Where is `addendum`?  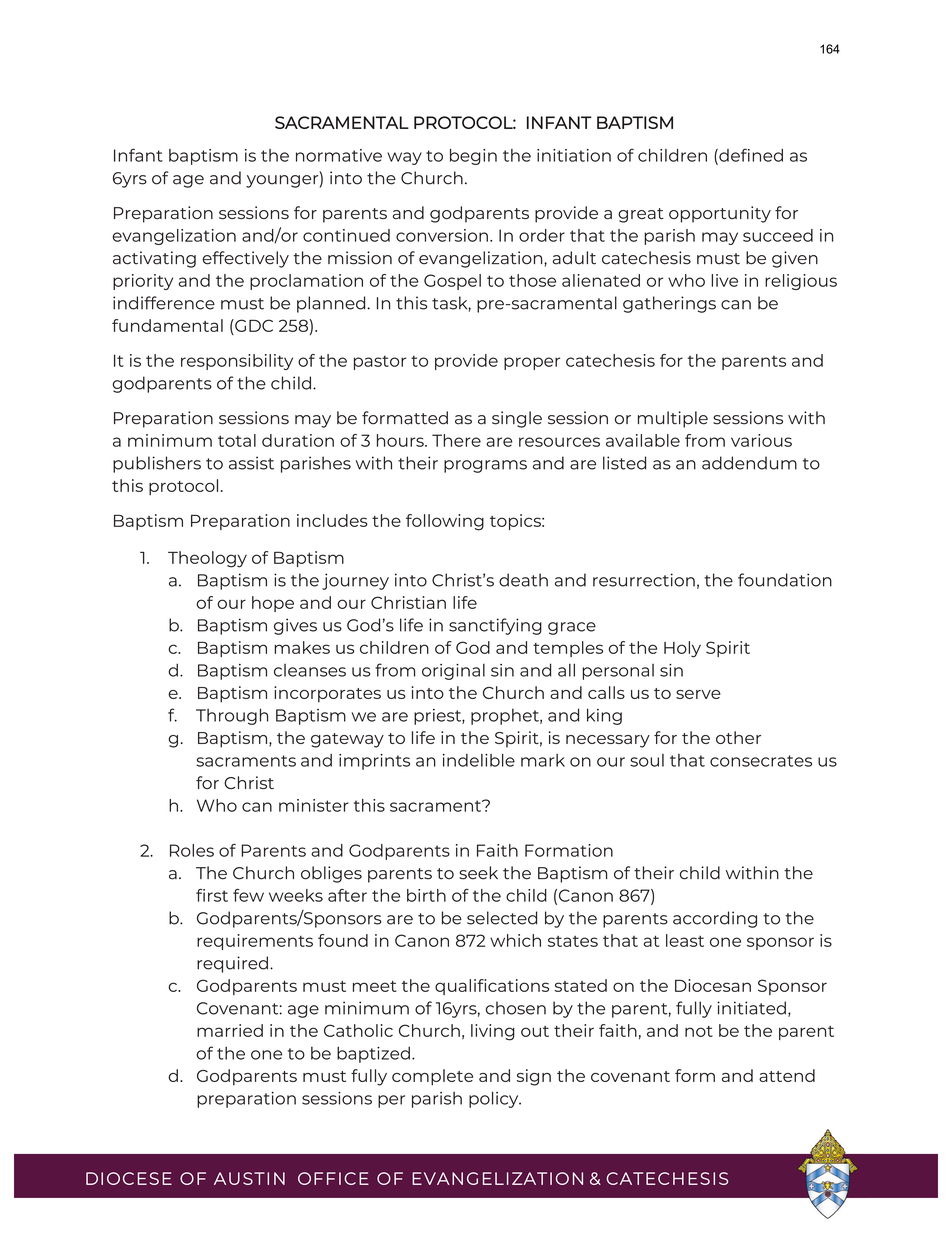
addendum is located at coordinates (749, 463).
